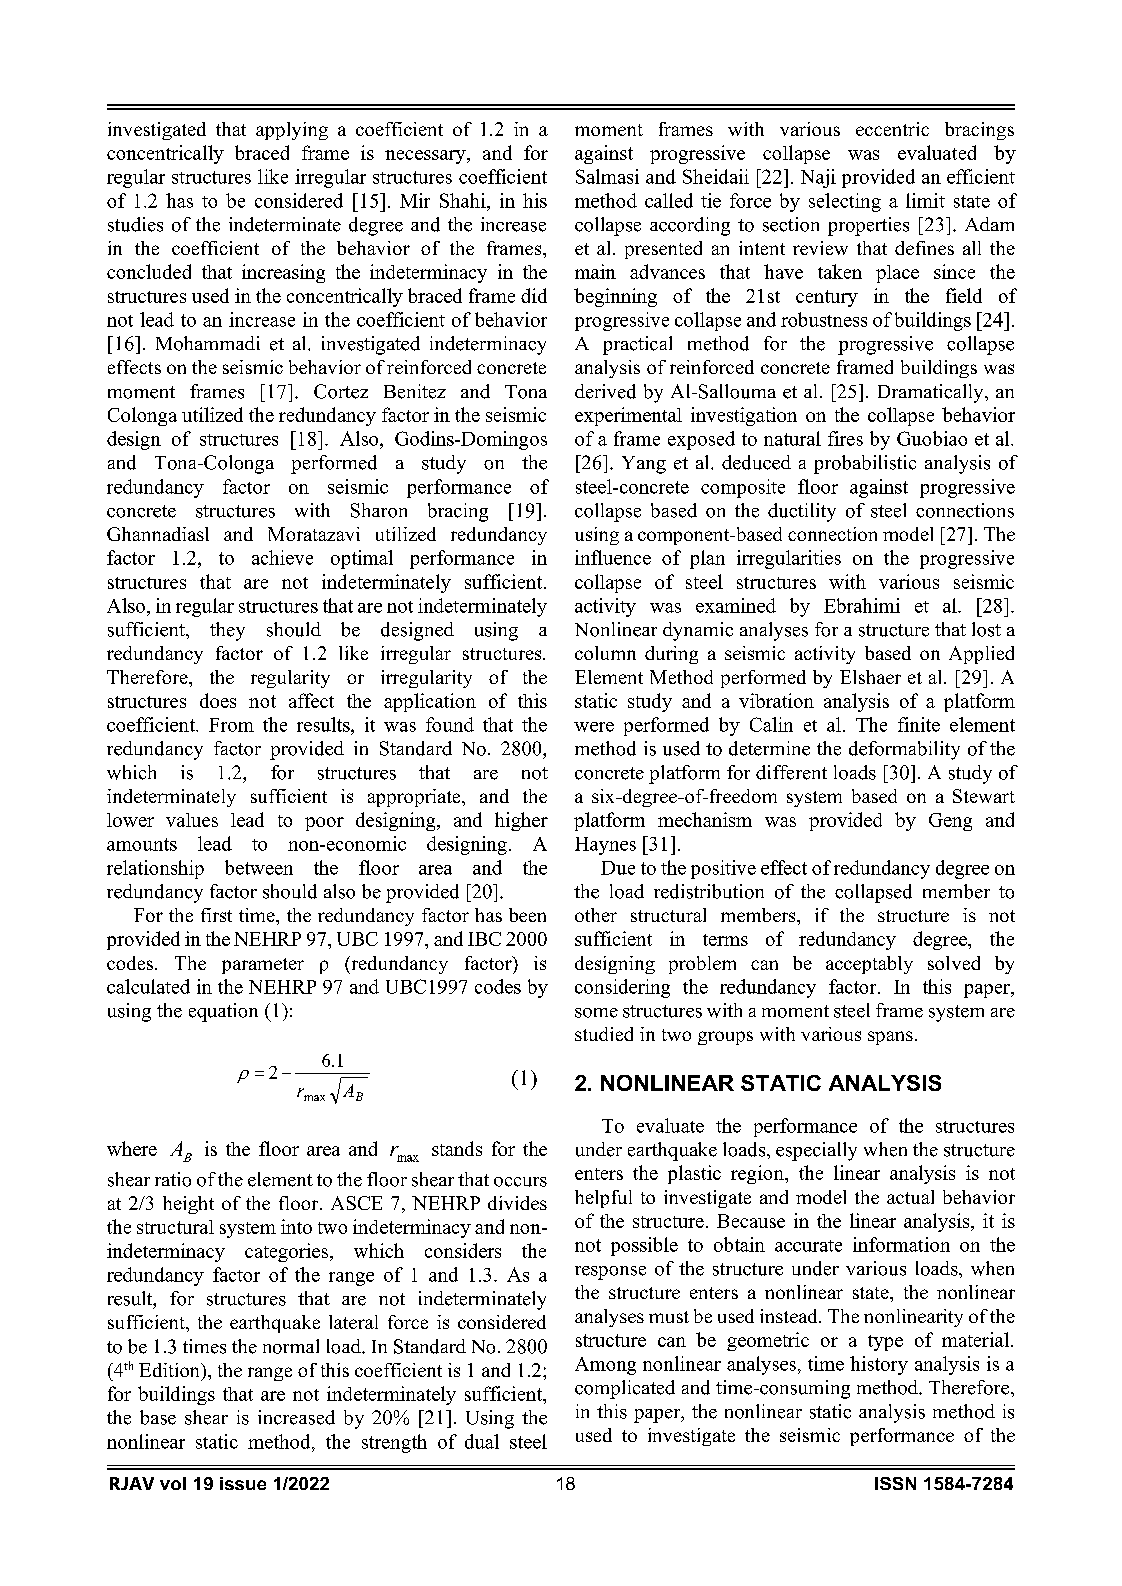  I want to click on dual, so click(482, 1441).
